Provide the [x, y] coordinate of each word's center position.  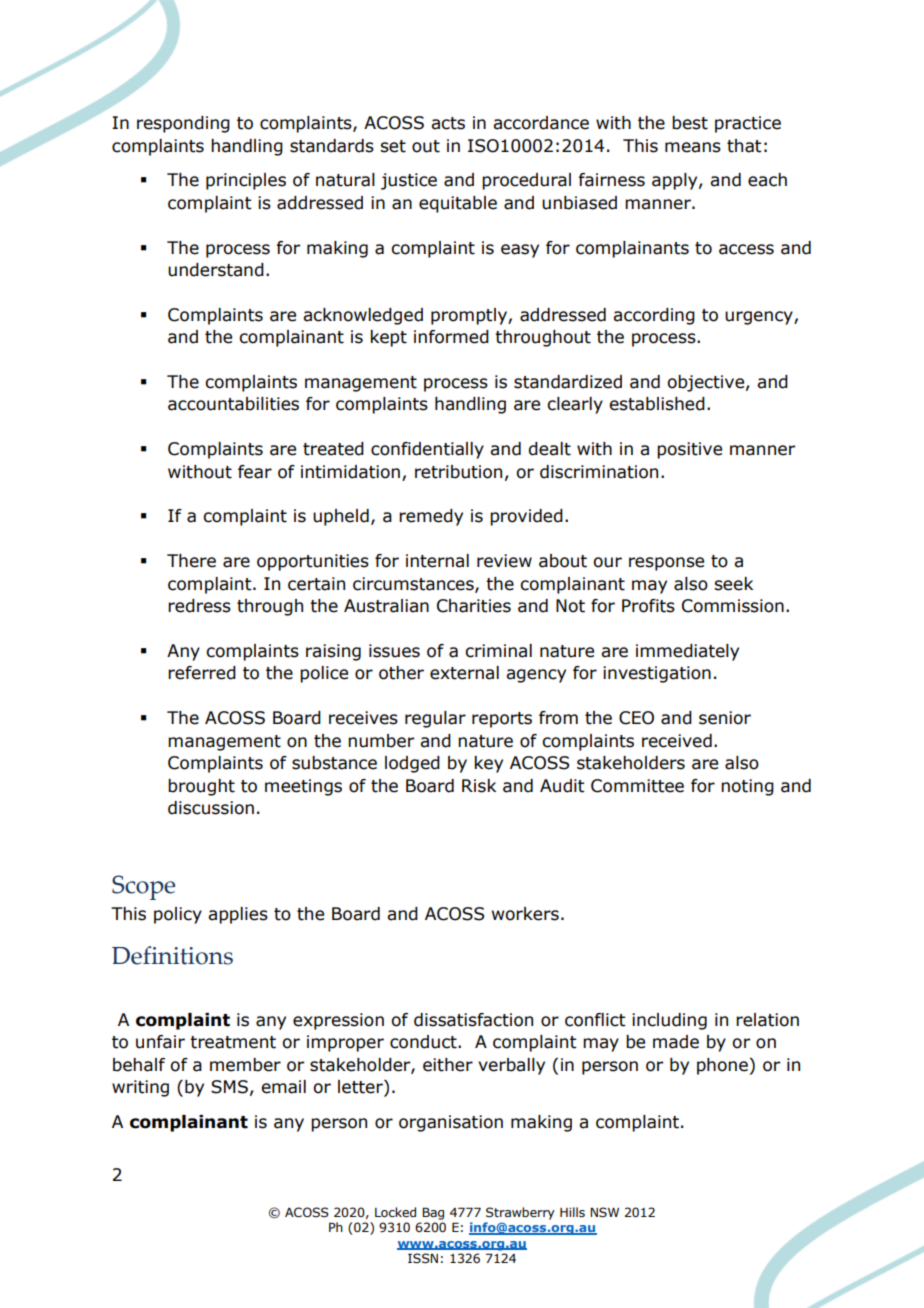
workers [525, 914]
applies [238, 915]
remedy [431, 517]
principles [246, 181]
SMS [229, 1087]
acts [448, 123]
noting [747, 787]
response [666, 564]
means [693, 147]
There [191, 561]
